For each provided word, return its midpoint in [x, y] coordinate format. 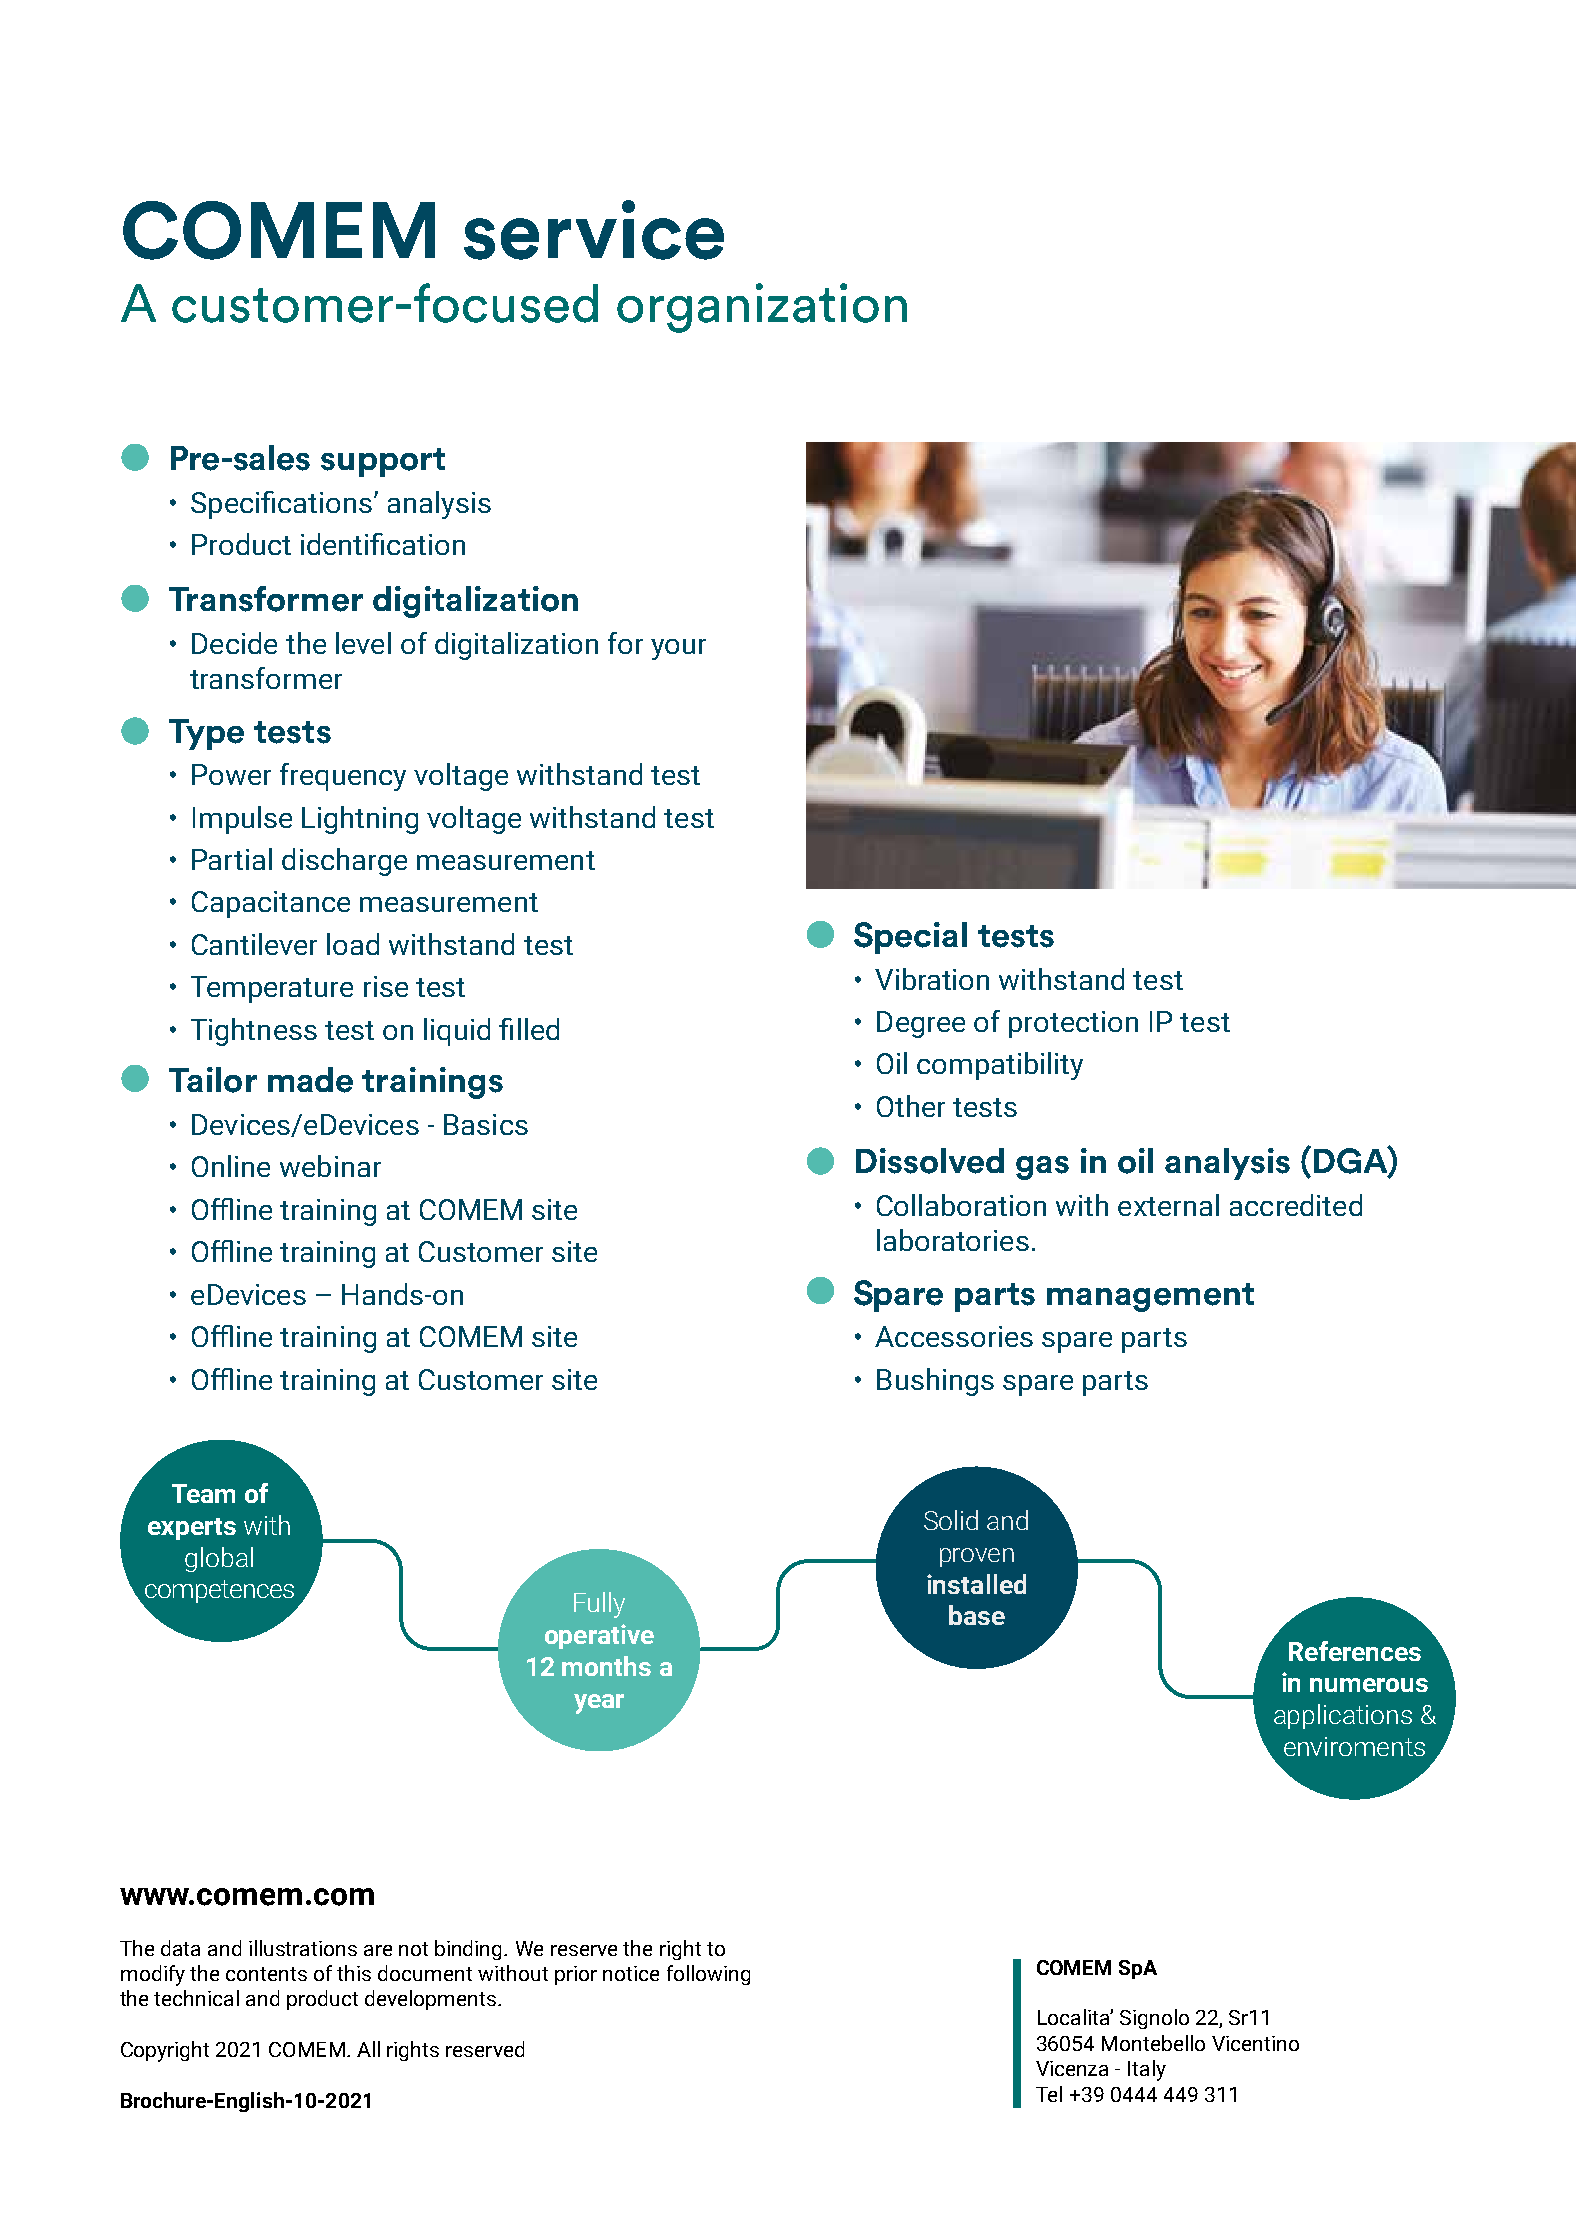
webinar [330, 1166]
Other [911, 1106]
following [708, 1975]
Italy [1147, 2070]
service [594, 230]
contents [266, 1974]
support [383, 462]
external [1168, 1205]
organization [762, 308]
